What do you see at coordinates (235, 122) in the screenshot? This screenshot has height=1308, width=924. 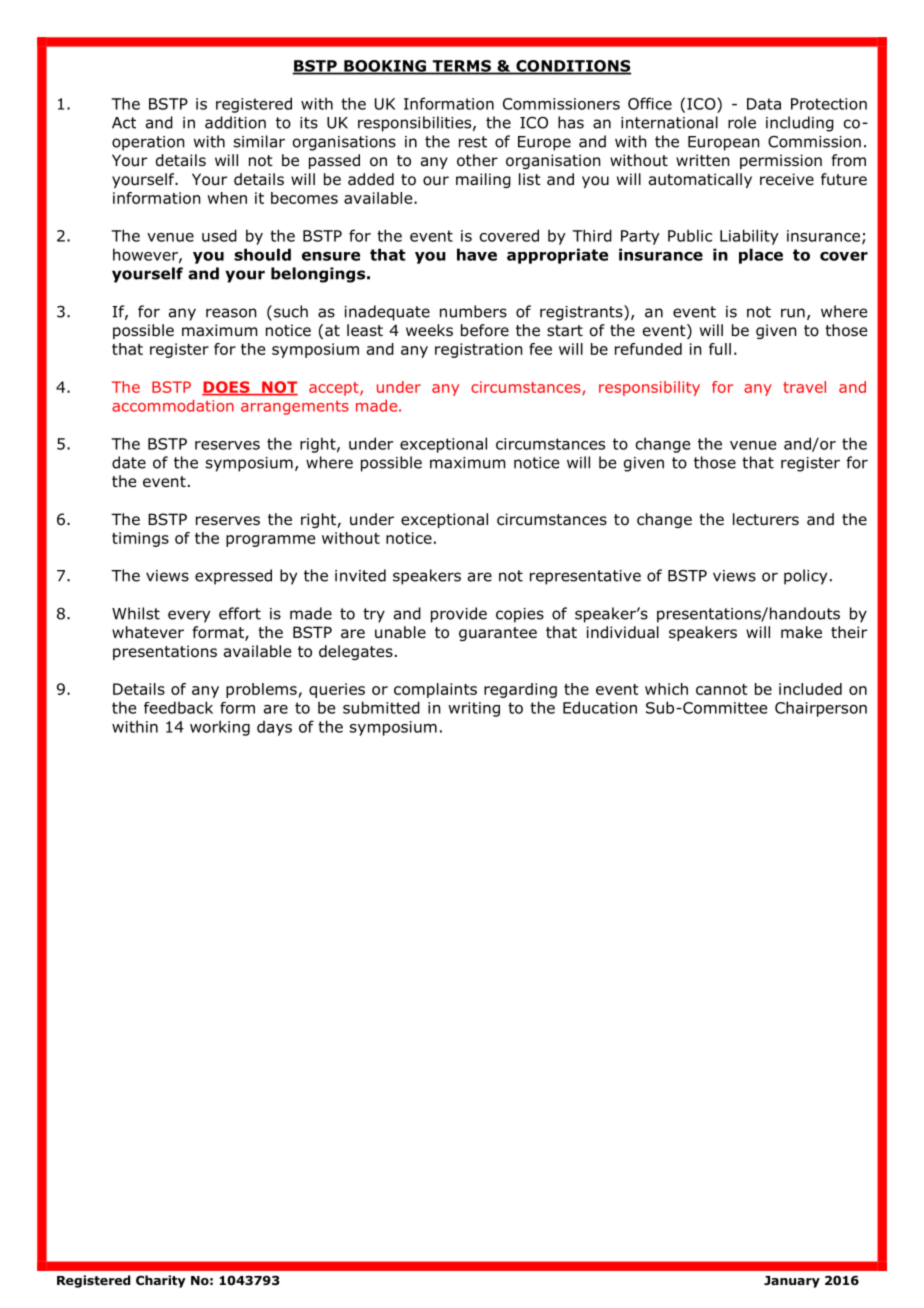 I see `addition` at bounding box center [235, 122].
